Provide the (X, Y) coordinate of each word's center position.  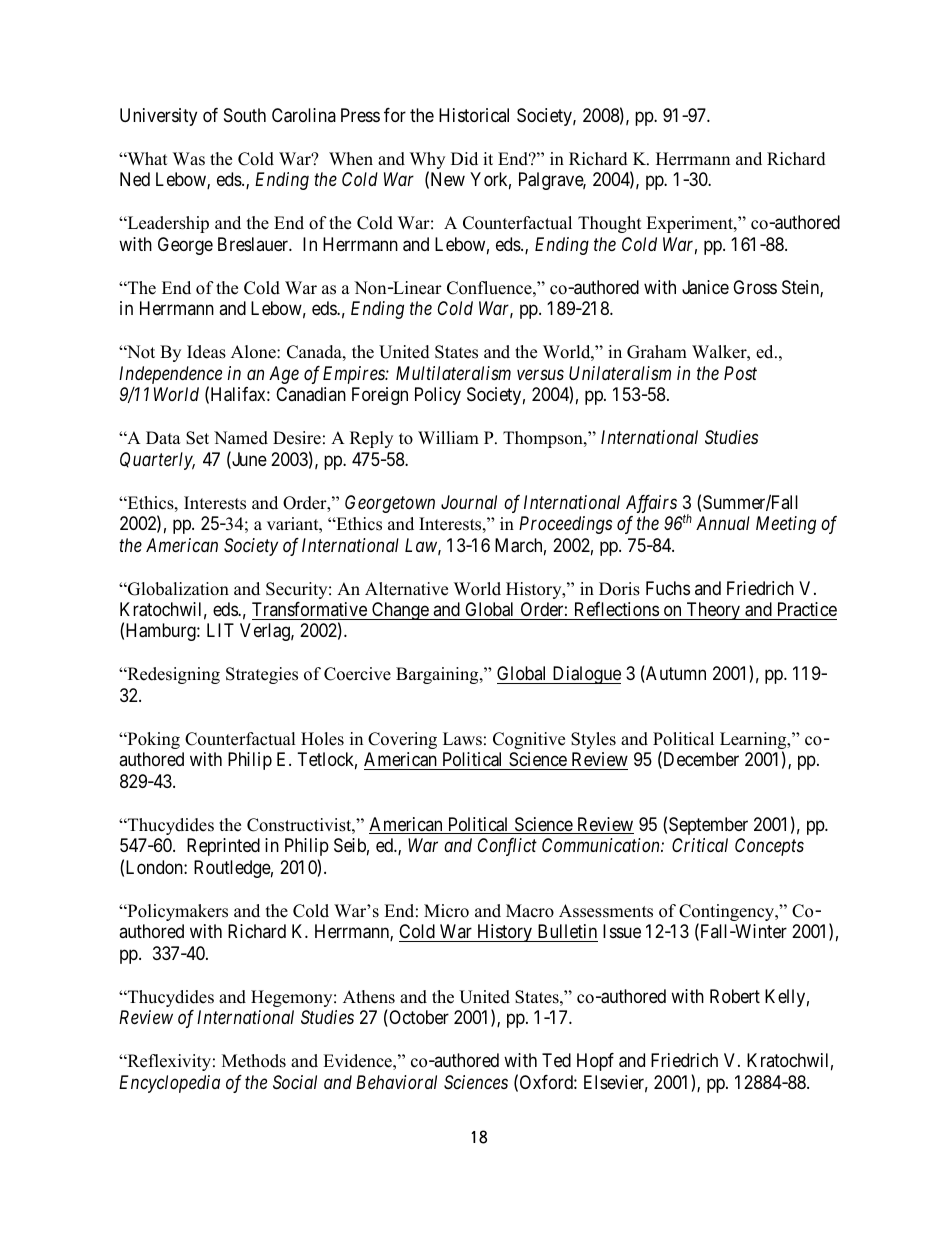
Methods (254, 1061)
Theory (713, 611)
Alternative (406, 589)
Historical (474, 115)
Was (189, 159)
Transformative (309, 609)
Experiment (690, 224)
